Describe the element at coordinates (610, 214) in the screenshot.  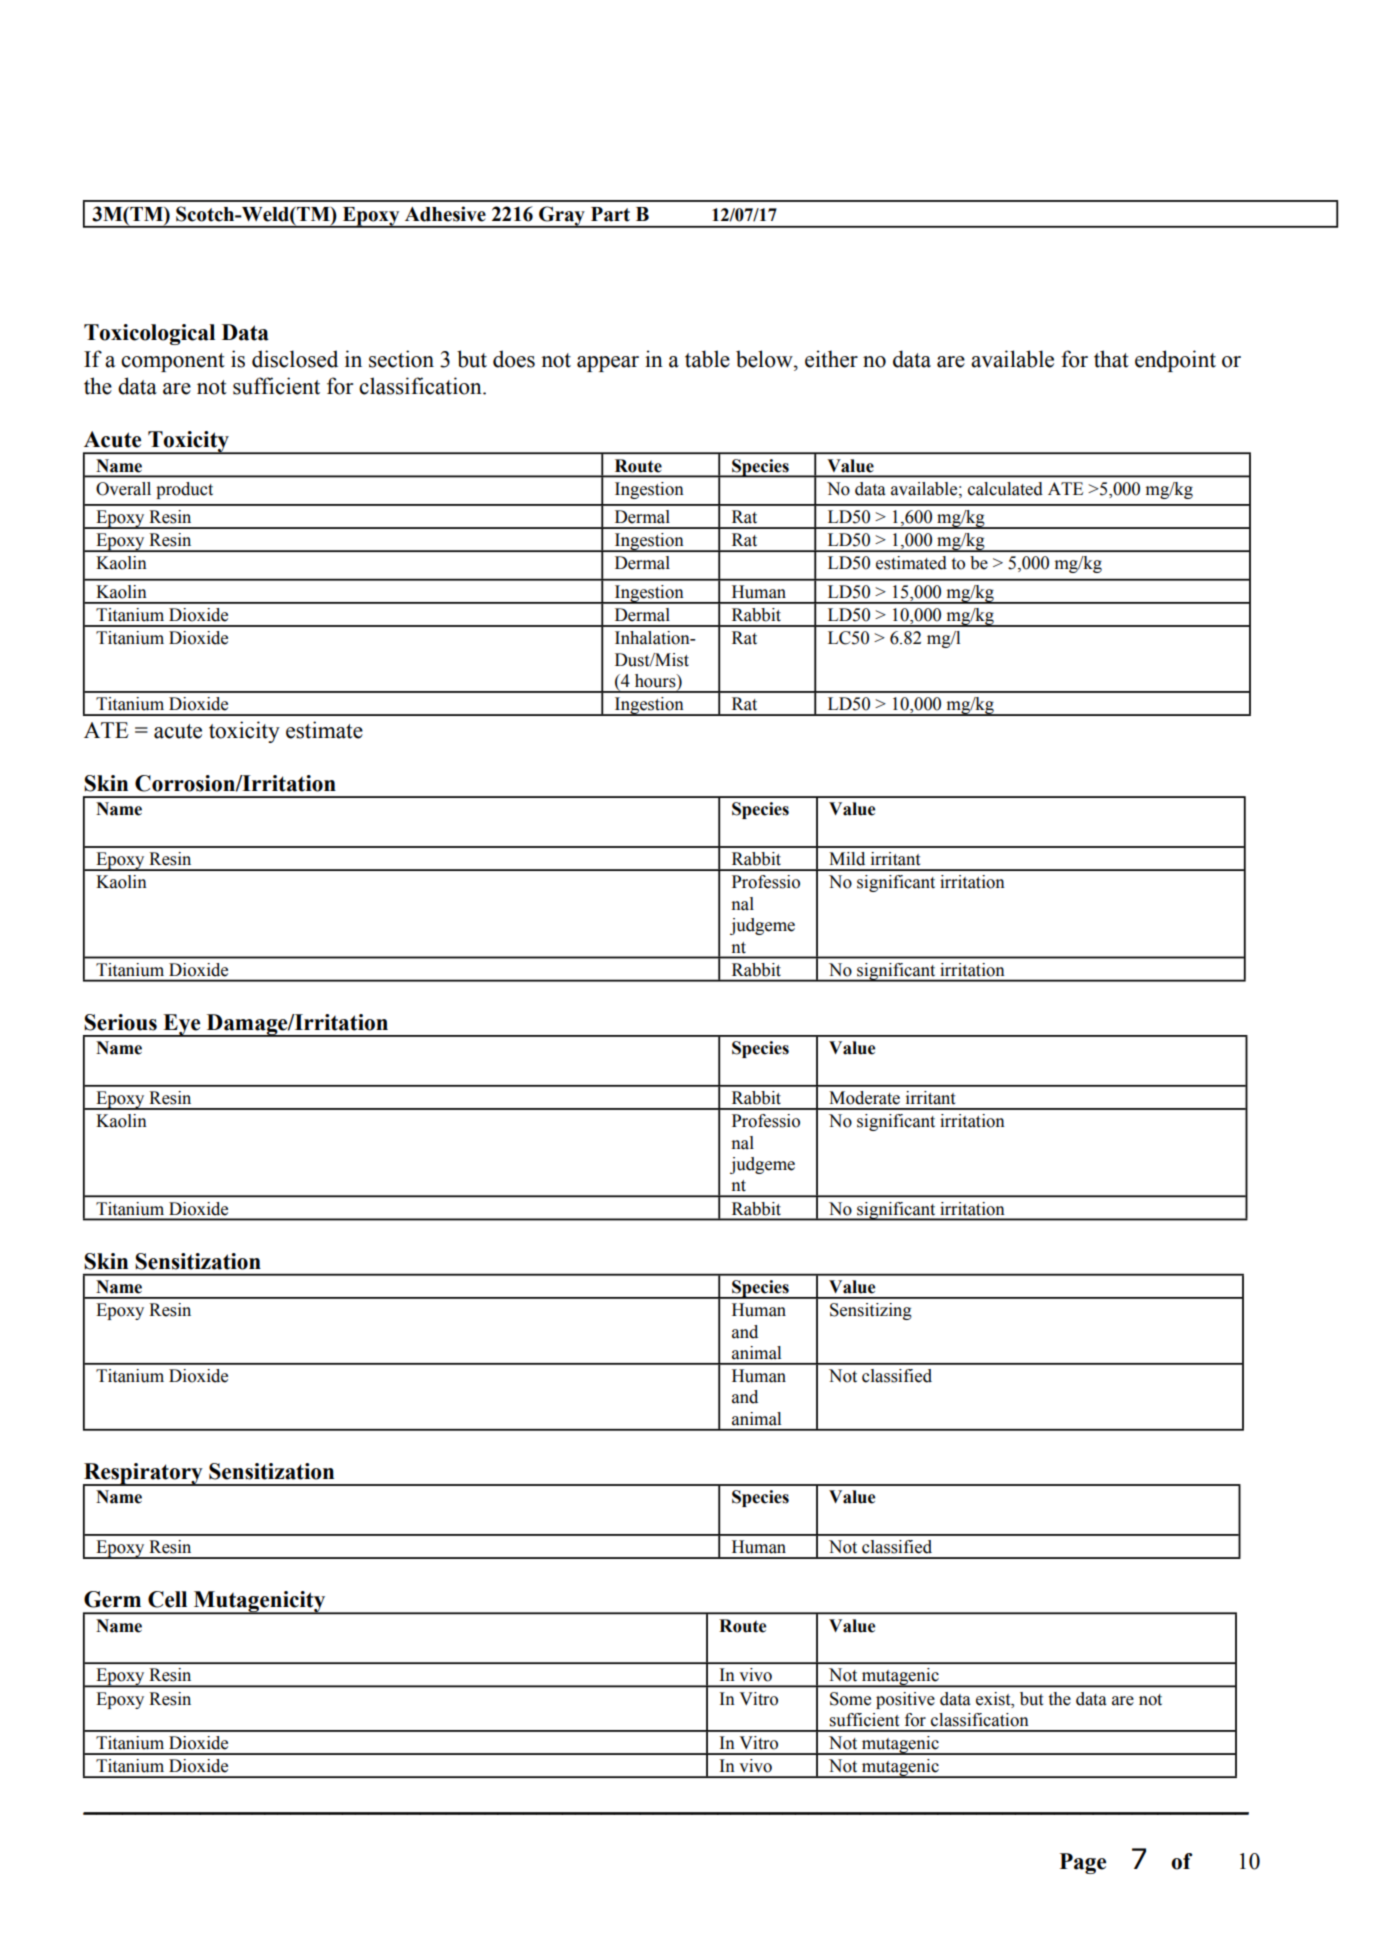
I see `Part` at that location.
